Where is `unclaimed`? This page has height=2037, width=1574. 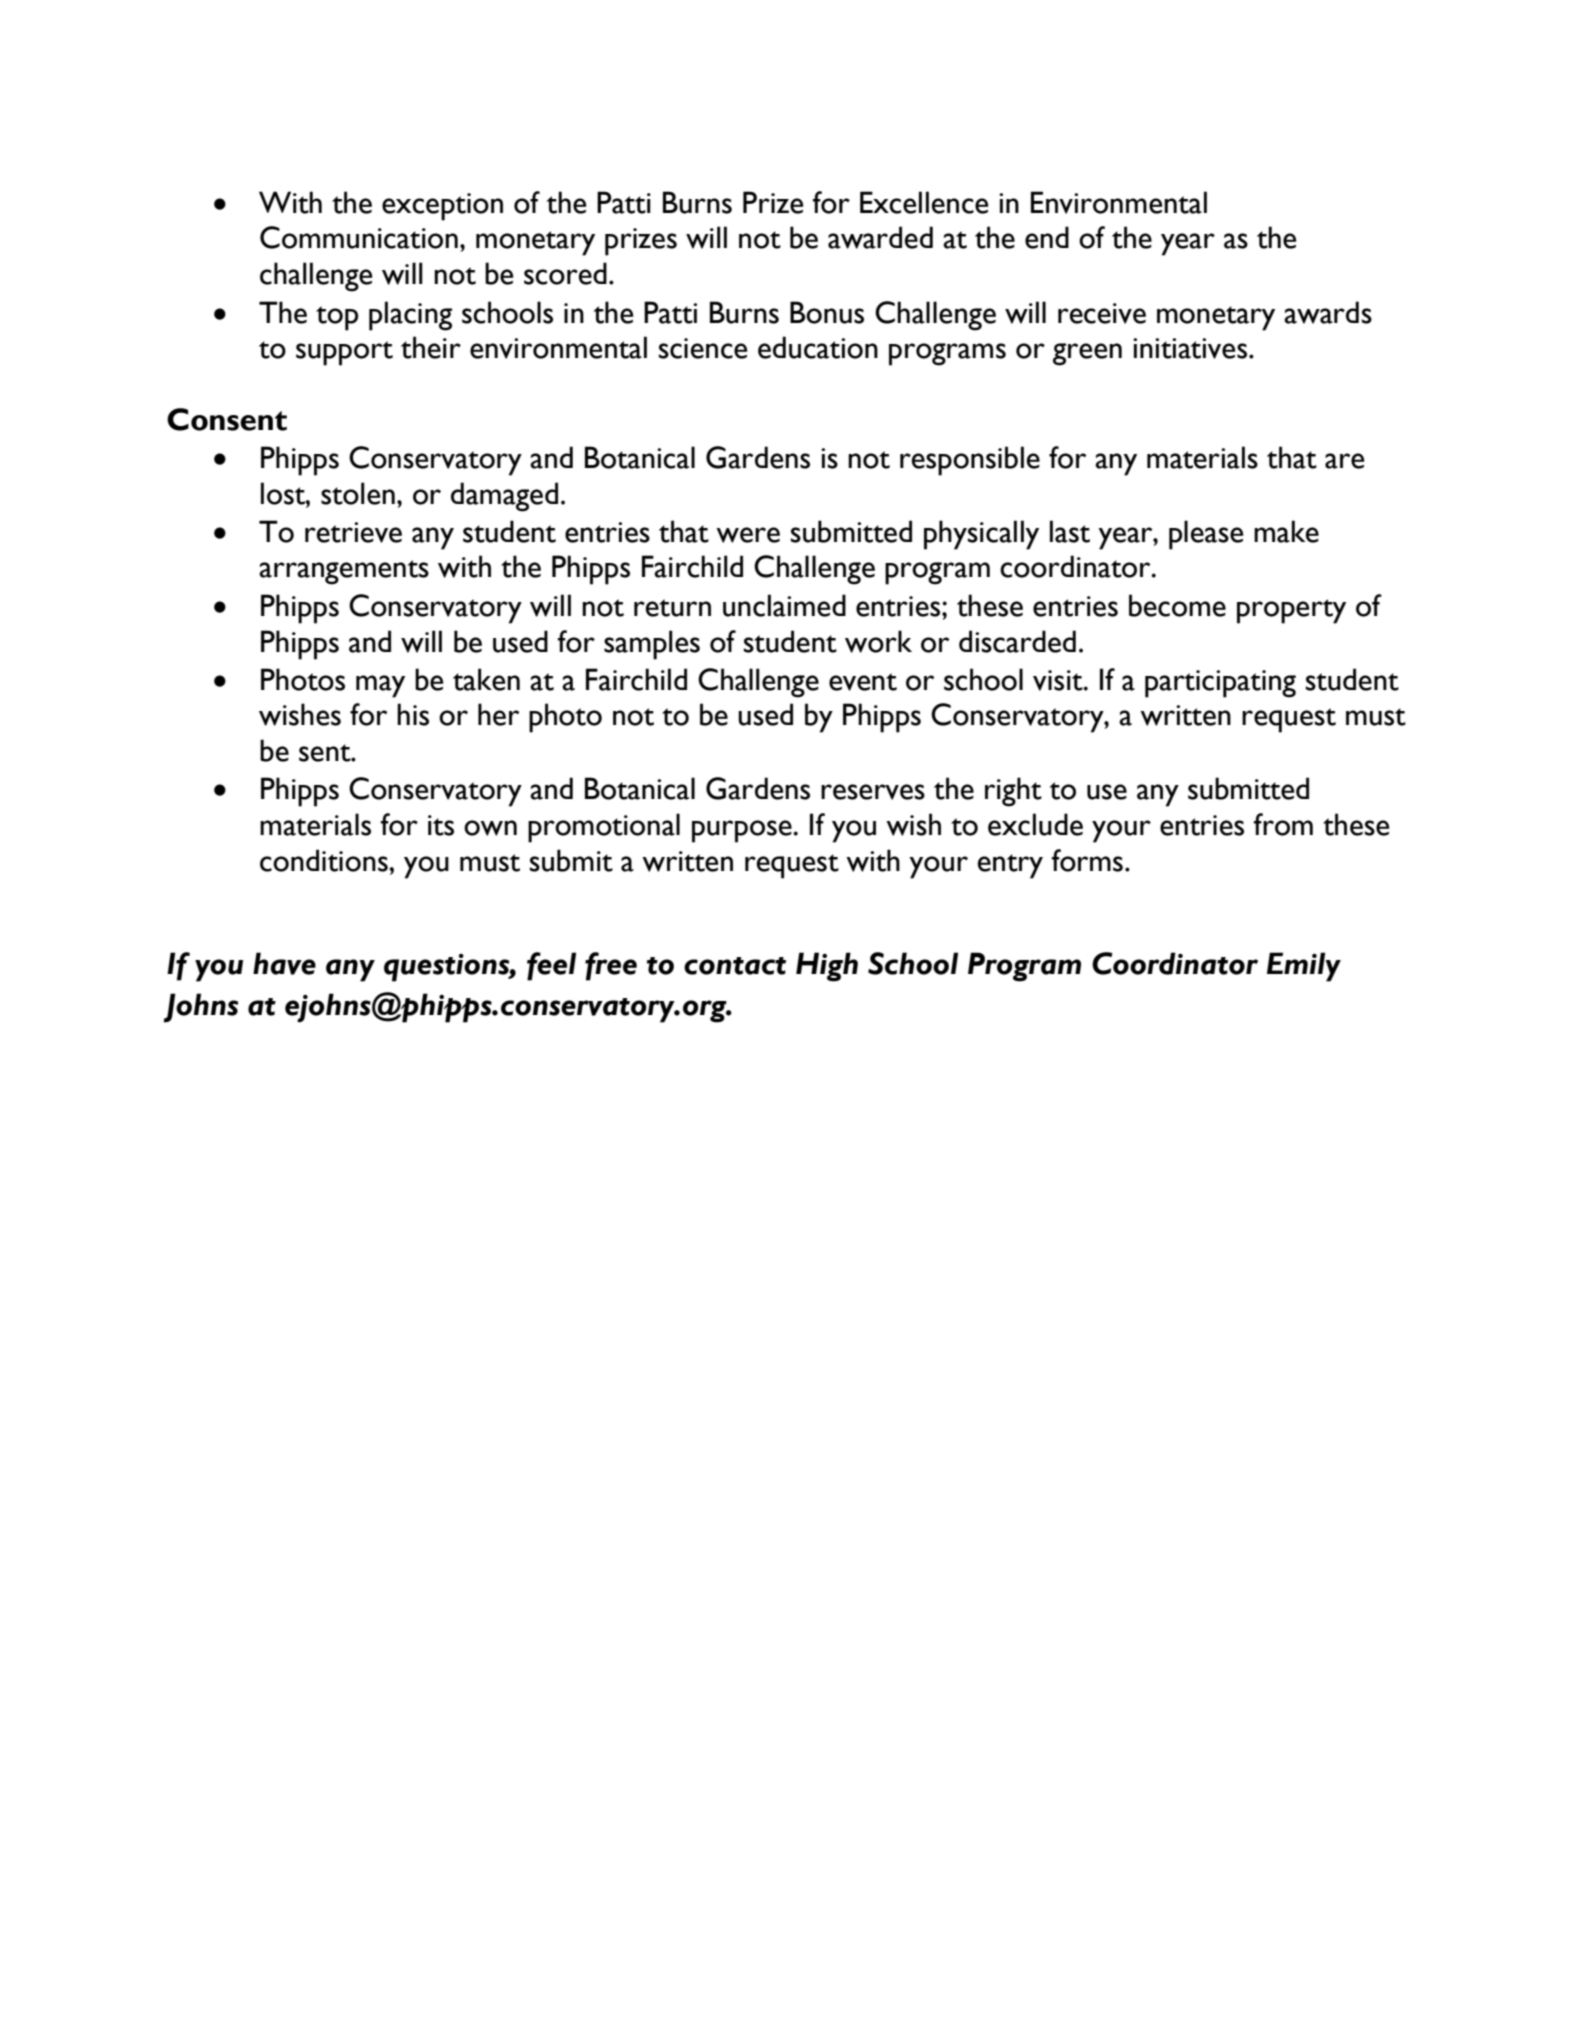 unclaimed is located at coordinates (784, 605).
